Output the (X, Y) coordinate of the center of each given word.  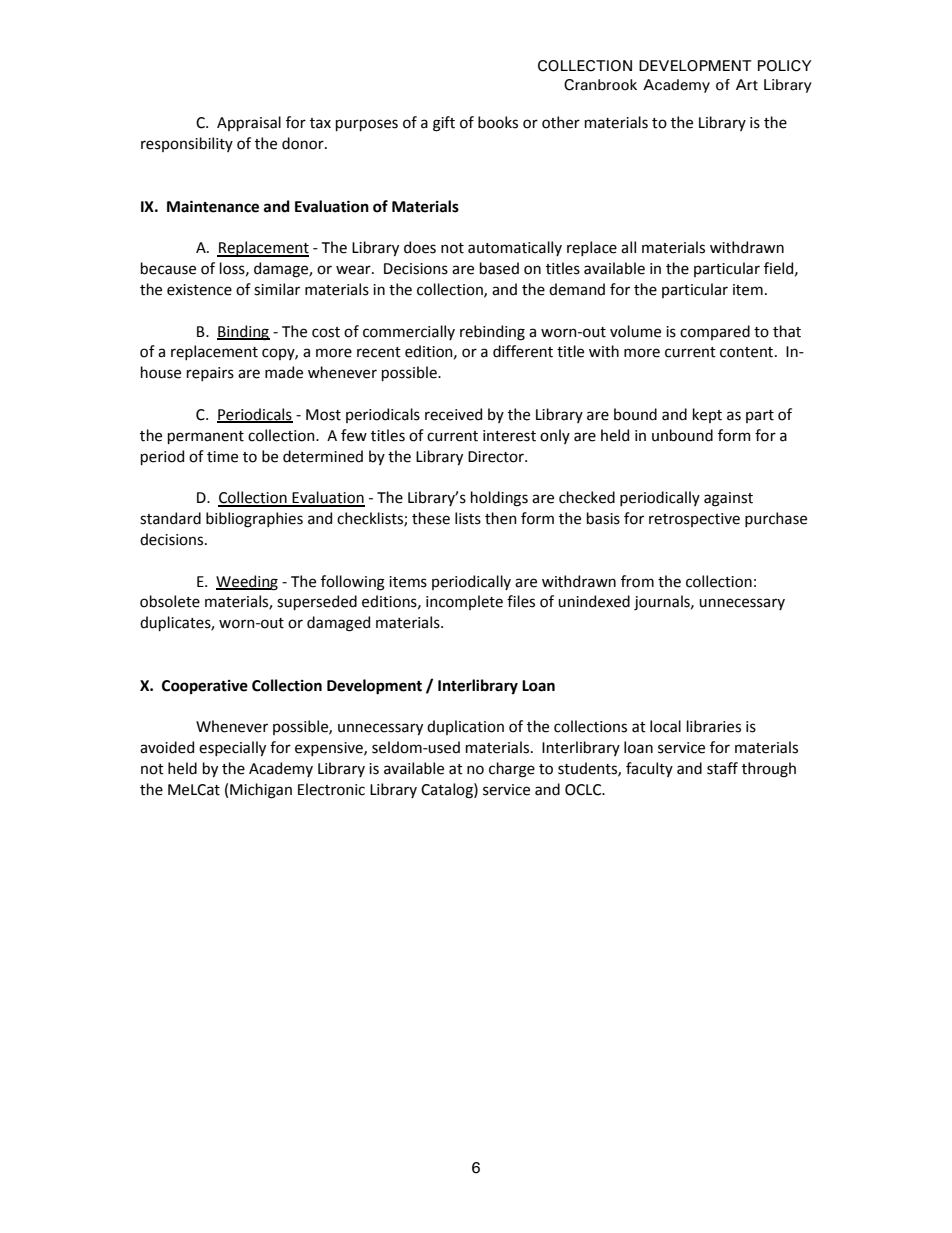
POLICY (785, 66)
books (498, 122)
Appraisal (249, 123)
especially (232, 748)
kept (707, 415)
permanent (206, 437)
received (453, 414)
